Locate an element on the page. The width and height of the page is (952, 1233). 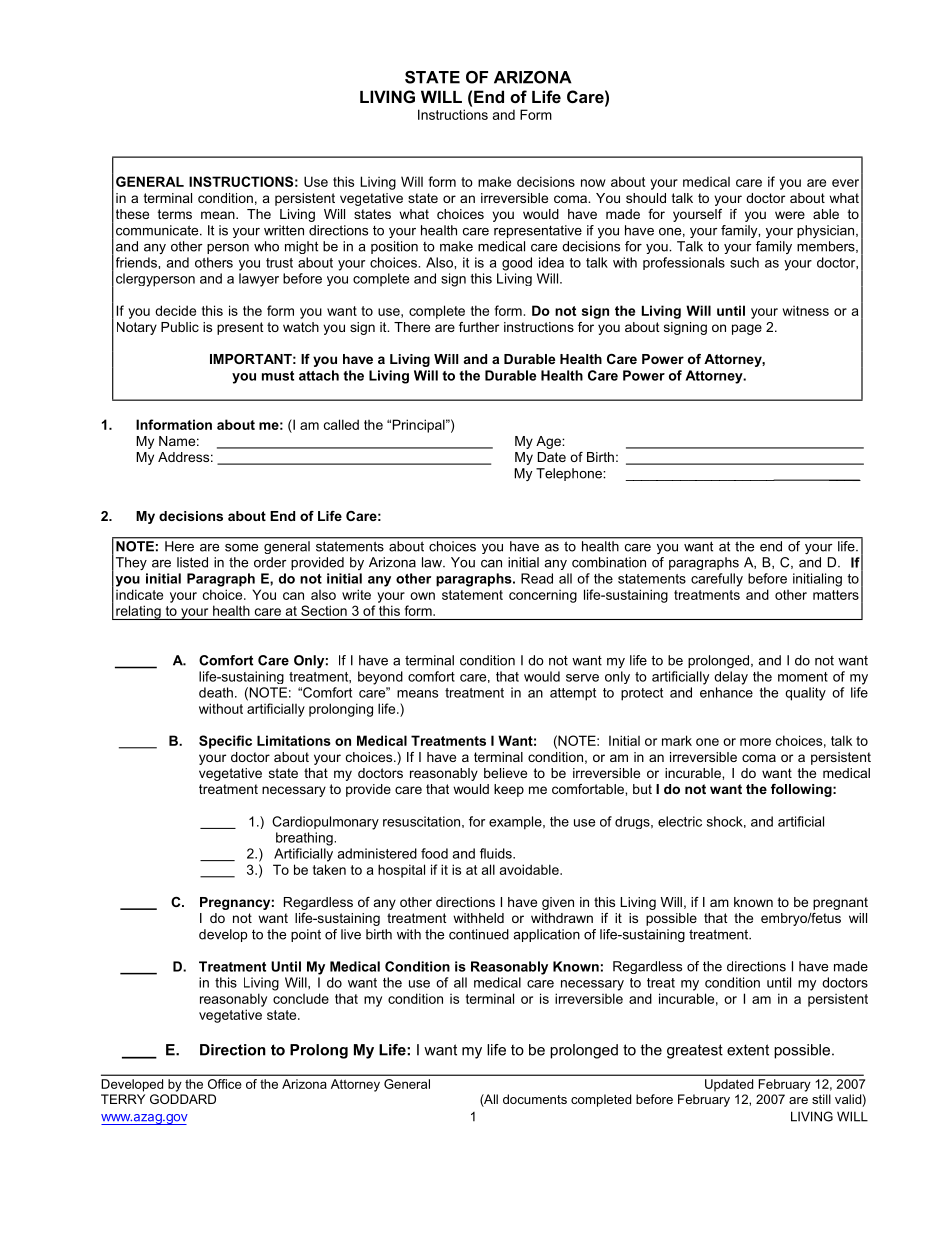
delay is located at coordinates (731, 678).
